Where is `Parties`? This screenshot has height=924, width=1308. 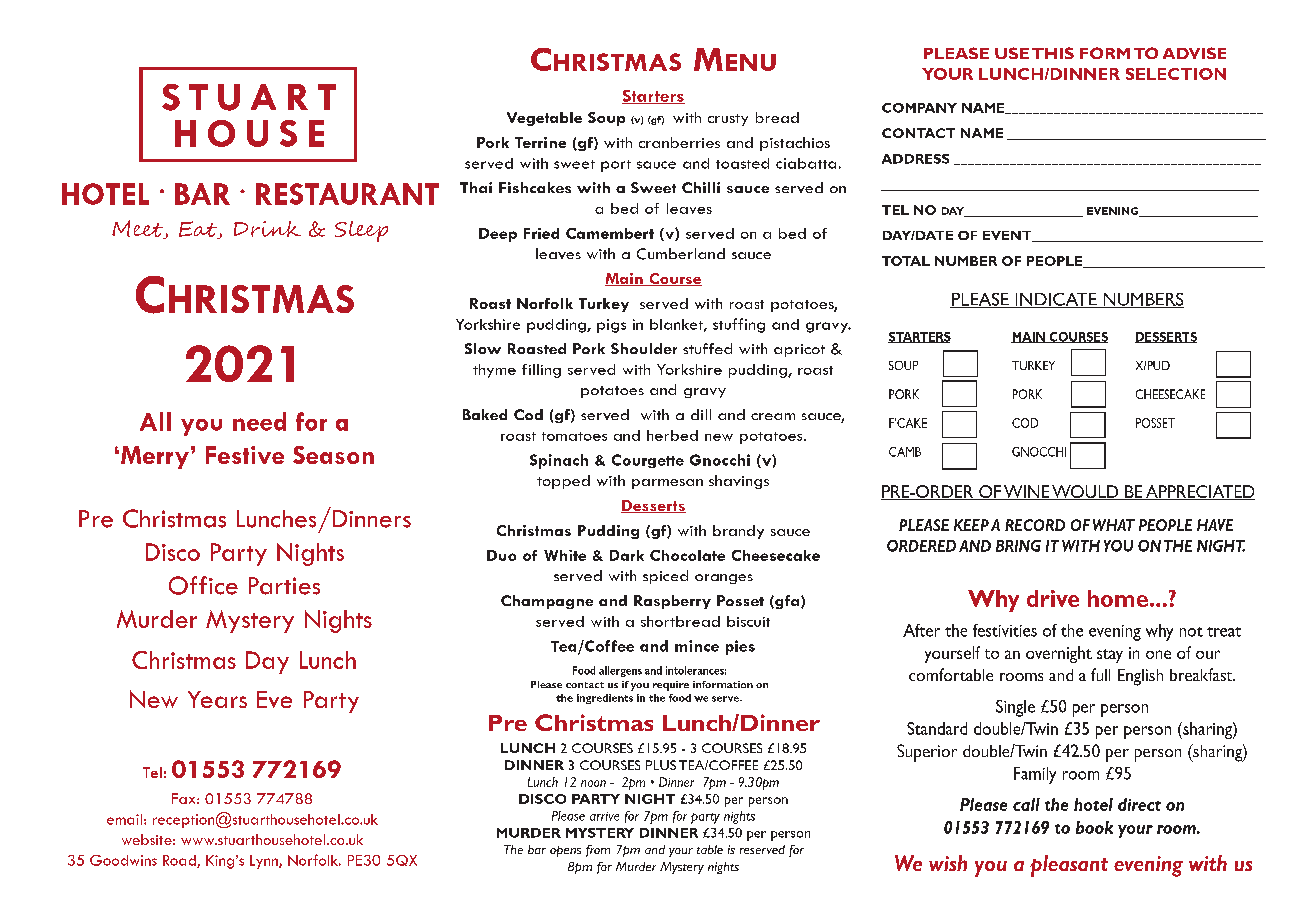 Parties is located at coordinates (284, 586).
